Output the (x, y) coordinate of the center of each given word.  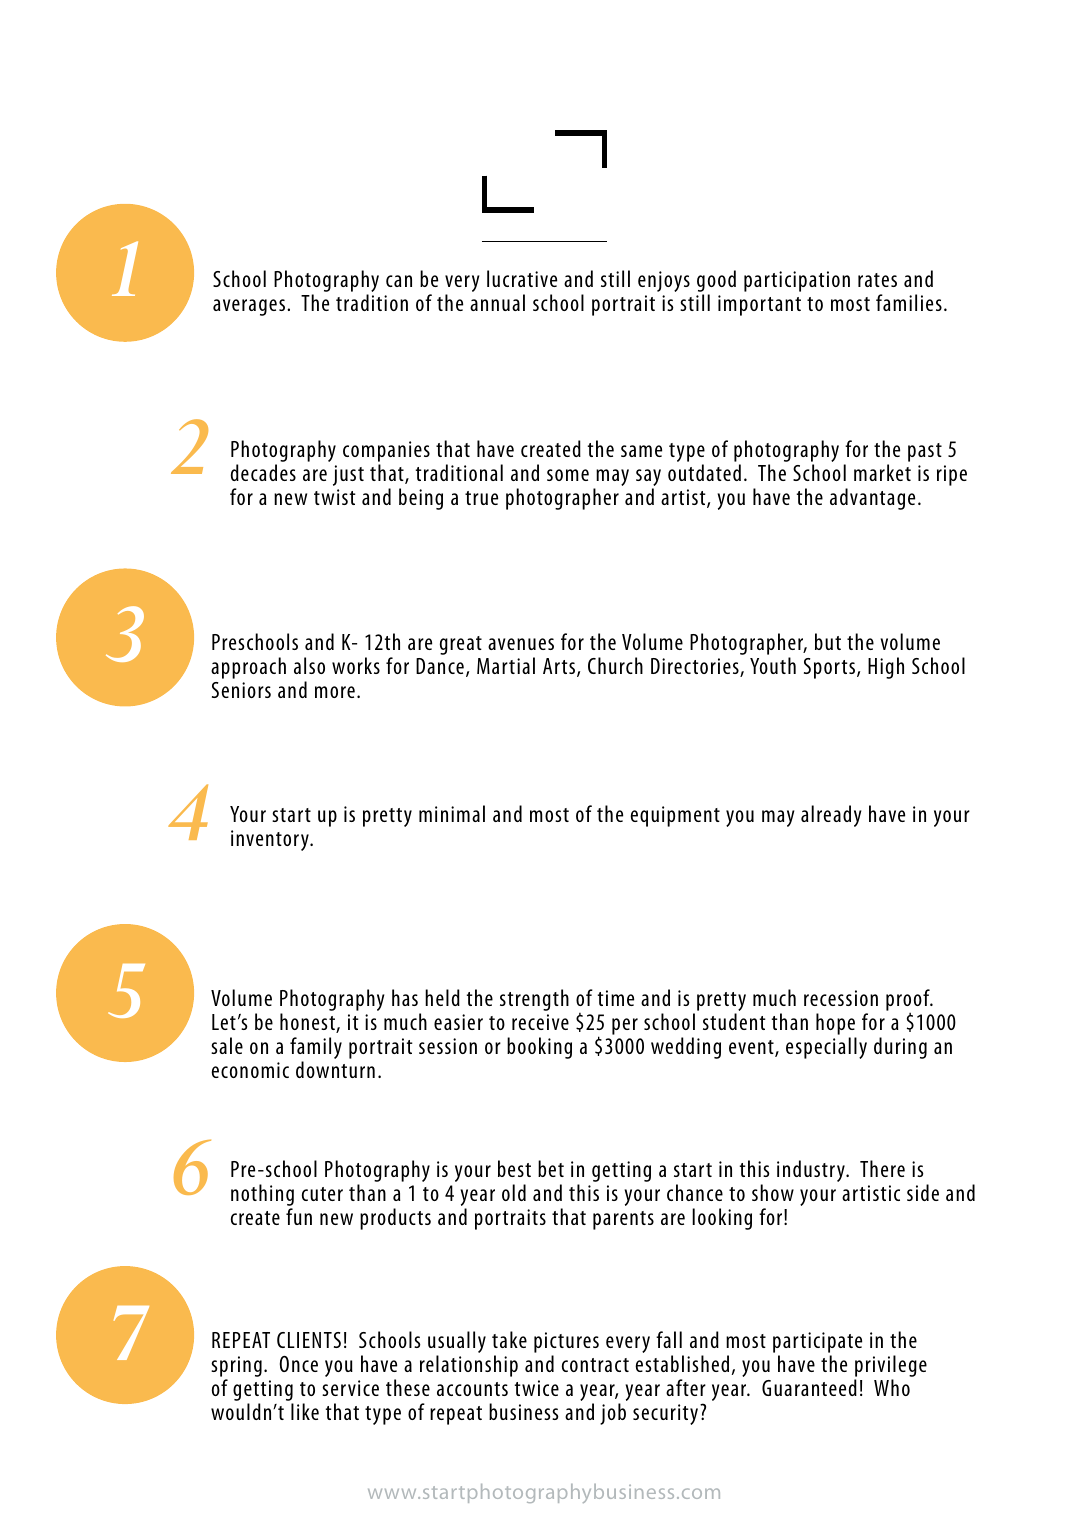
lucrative (522, 278)
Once (299, 1364)
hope (835, 1024)
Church (615, 665)
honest (308, 1023)
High (886, 668)
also (309, 665)
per (625, 1026)
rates (877, 280)
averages (249, 307)
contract (595, 1365)
